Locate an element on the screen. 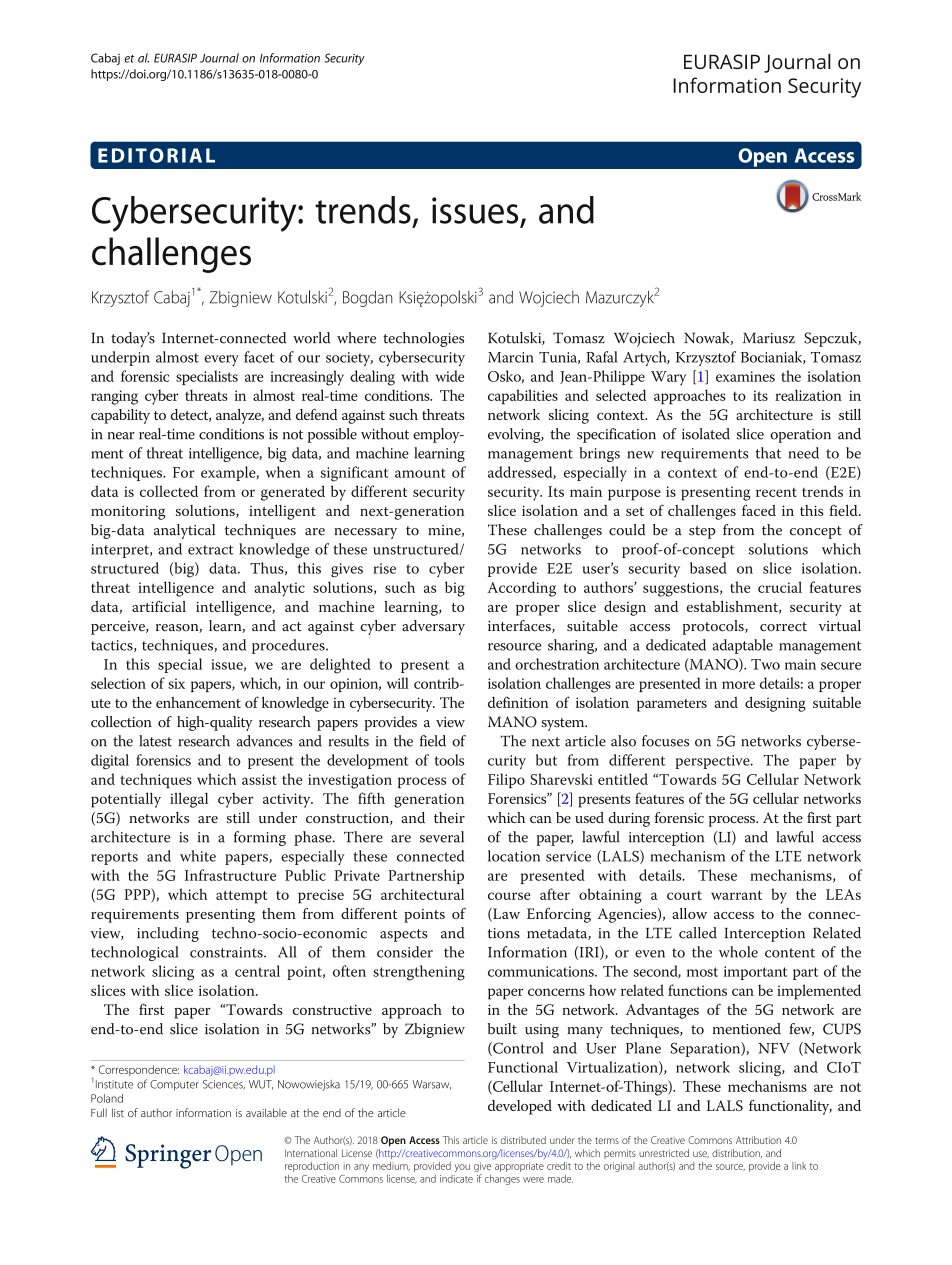 This screenshot has height=1265, width=952. latest is located at coordinates (155, 741).
